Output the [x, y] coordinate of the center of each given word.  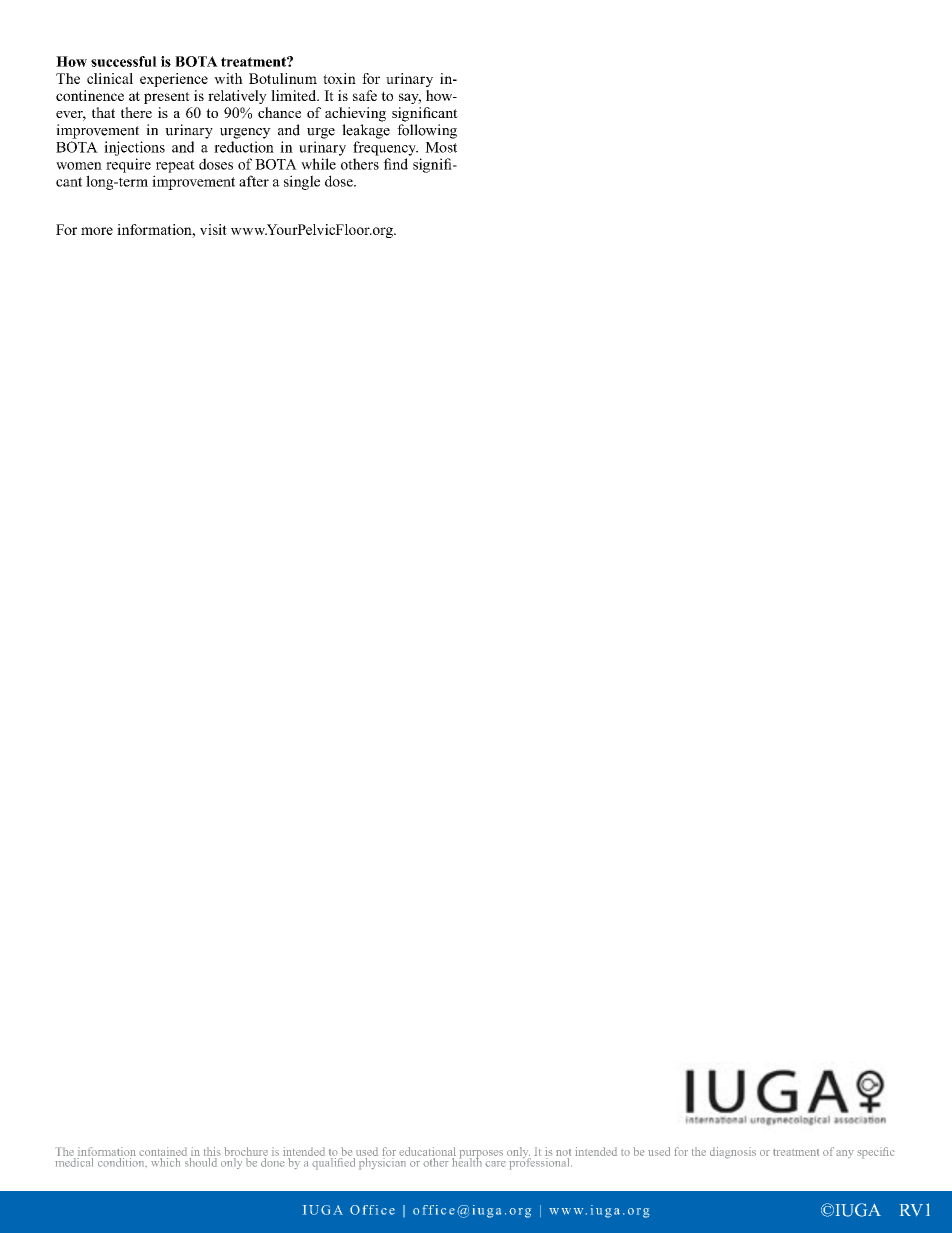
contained [163, 1151]
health [466, 1161]
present [167, 98]
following [427, 131]
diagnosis [733, 1153]
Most [441, 147]
